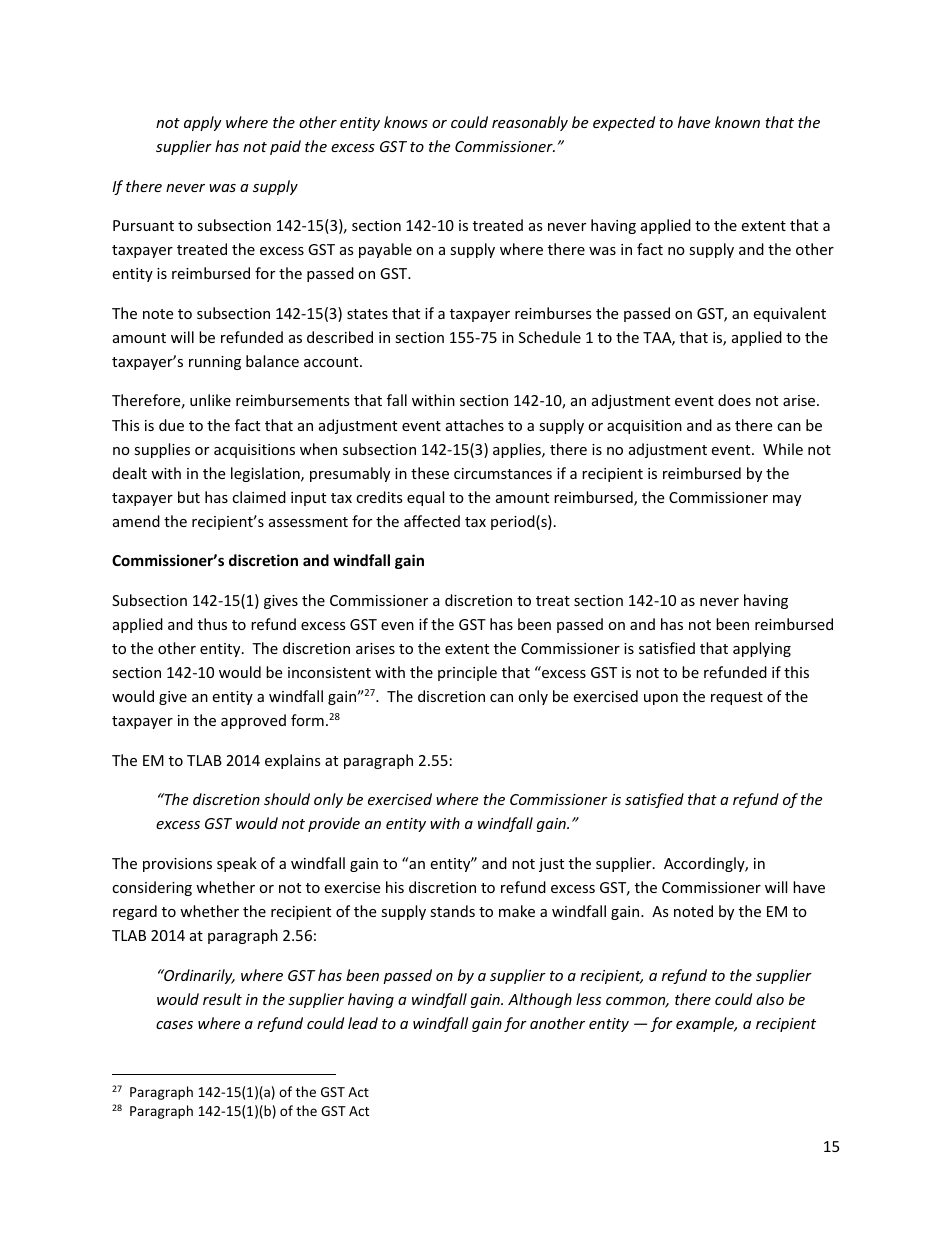 The width and height of the screenshot is (952, 1233). What do you see at coordinates (787, 500) in the screenshot?
I see `may` at bounding box center [787, 500].
